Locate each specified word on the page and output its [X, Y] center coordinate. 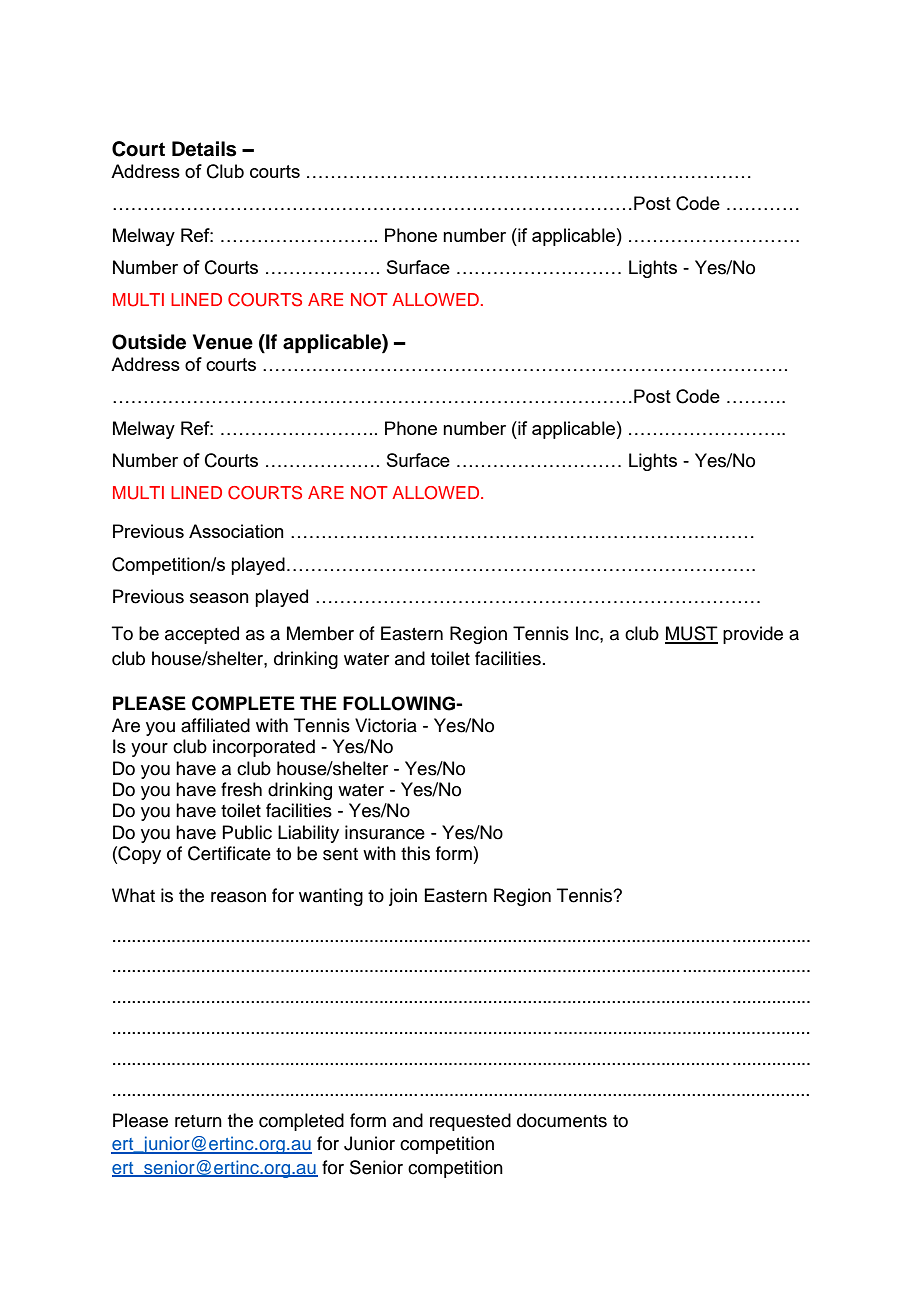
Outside [149, 342]
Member [320, 633]
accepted [202, 635]
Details [204, 149]
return [198, 1121]
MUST [691, 634]
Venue [223, 342]
